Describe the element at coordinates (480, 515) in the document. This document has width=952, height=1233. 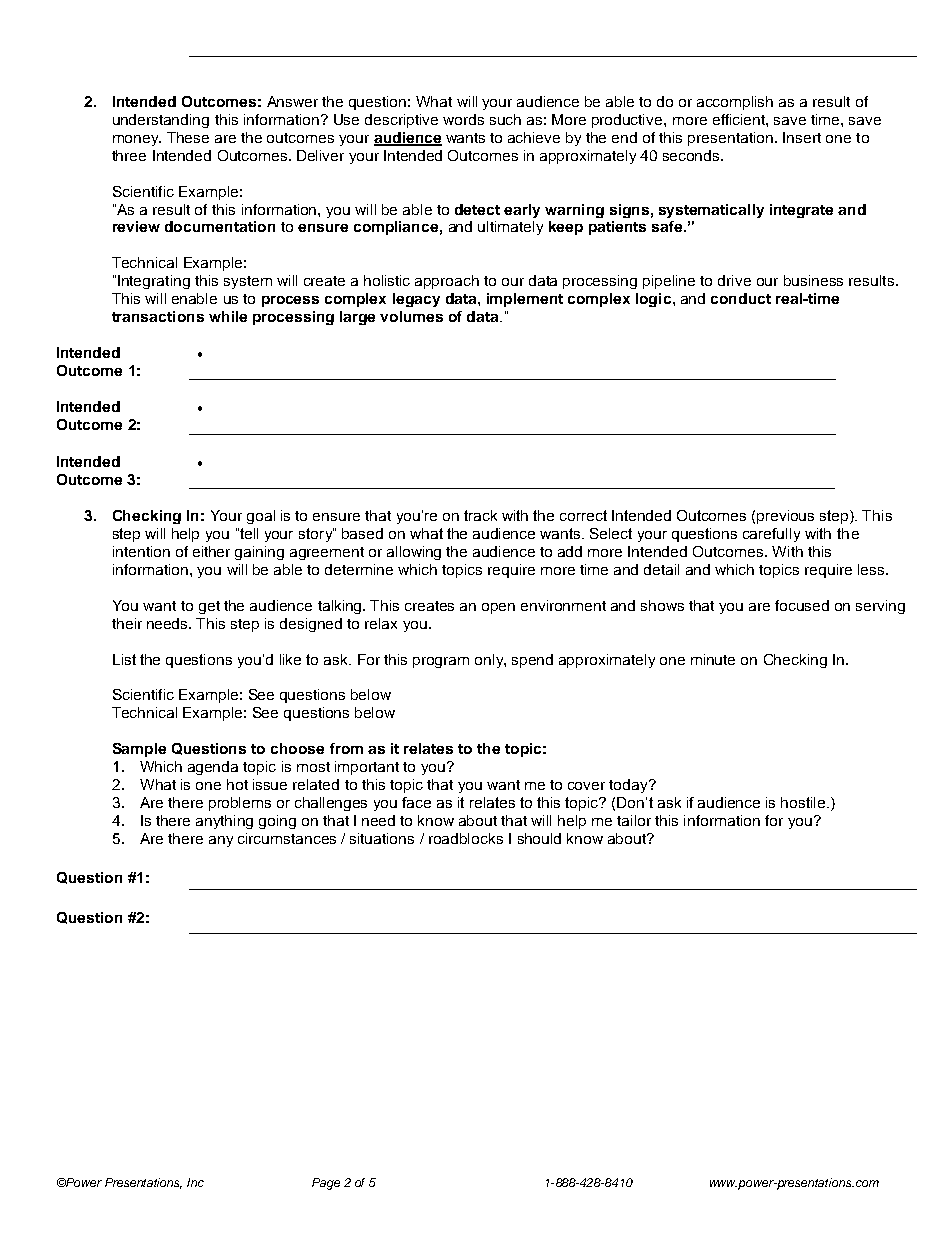
I see `track` at that location.
